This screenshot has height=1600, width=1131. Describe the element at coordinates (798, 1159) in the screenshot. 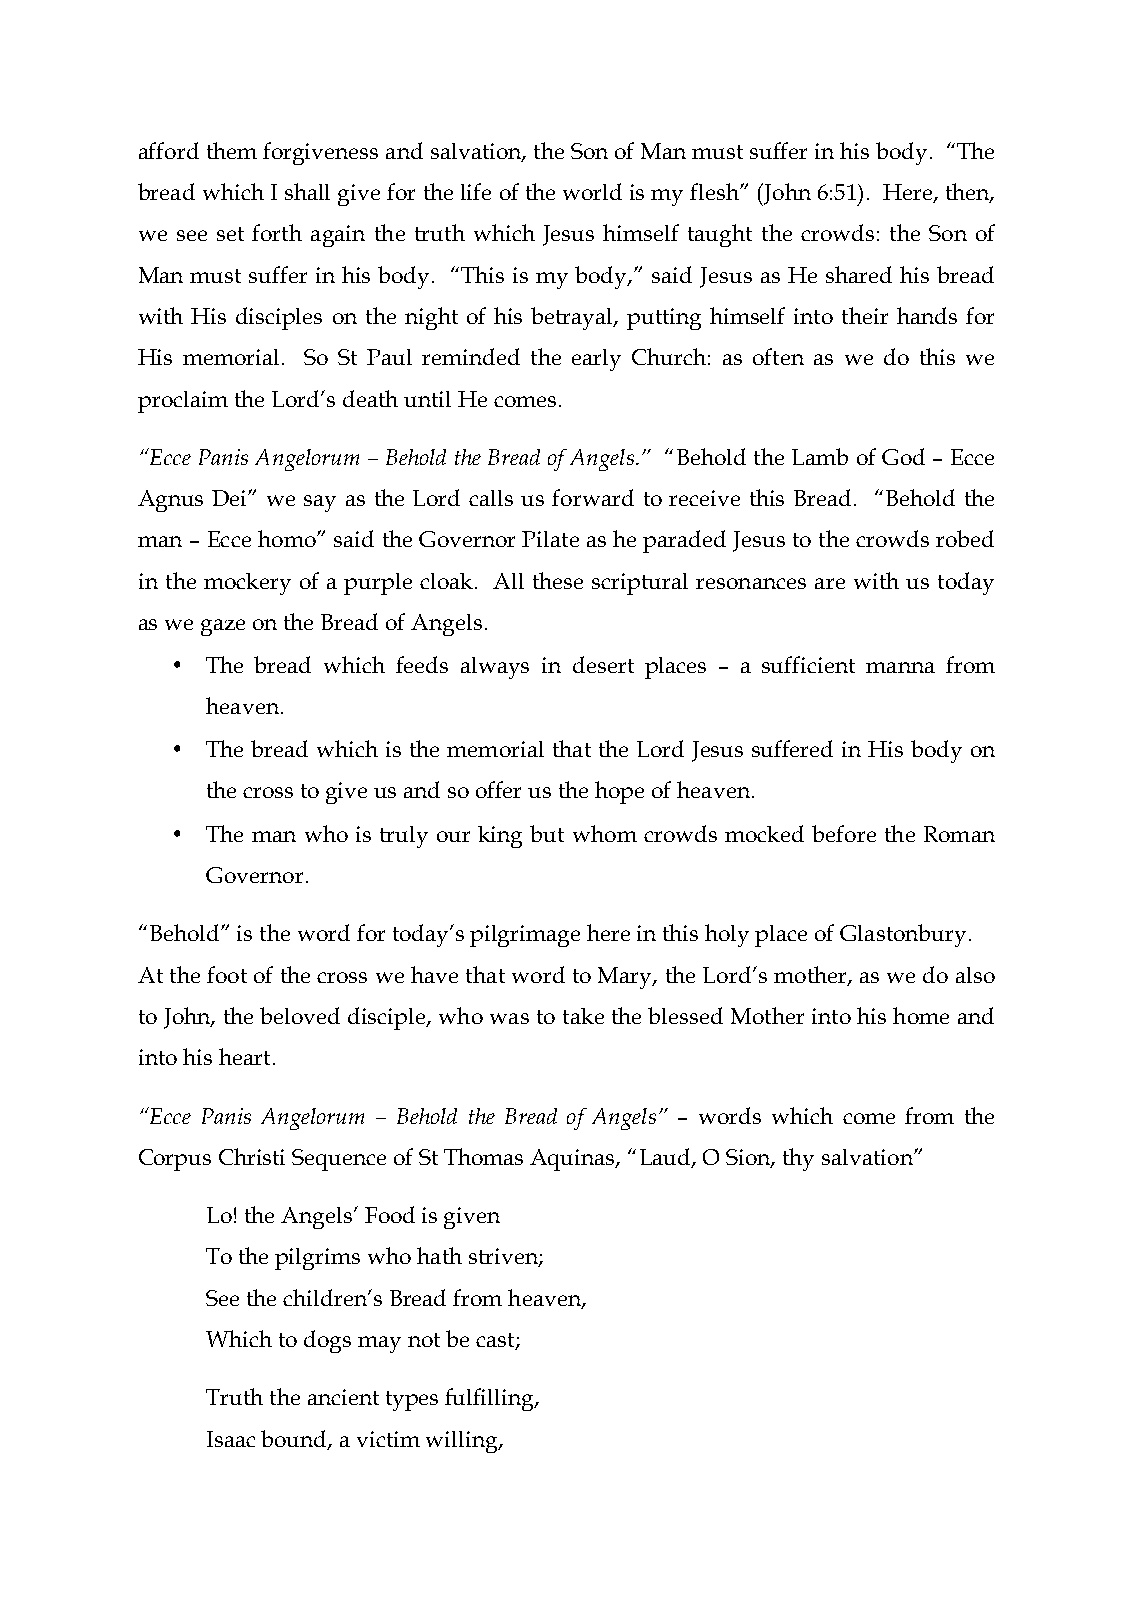

I see `thy` at that location.
